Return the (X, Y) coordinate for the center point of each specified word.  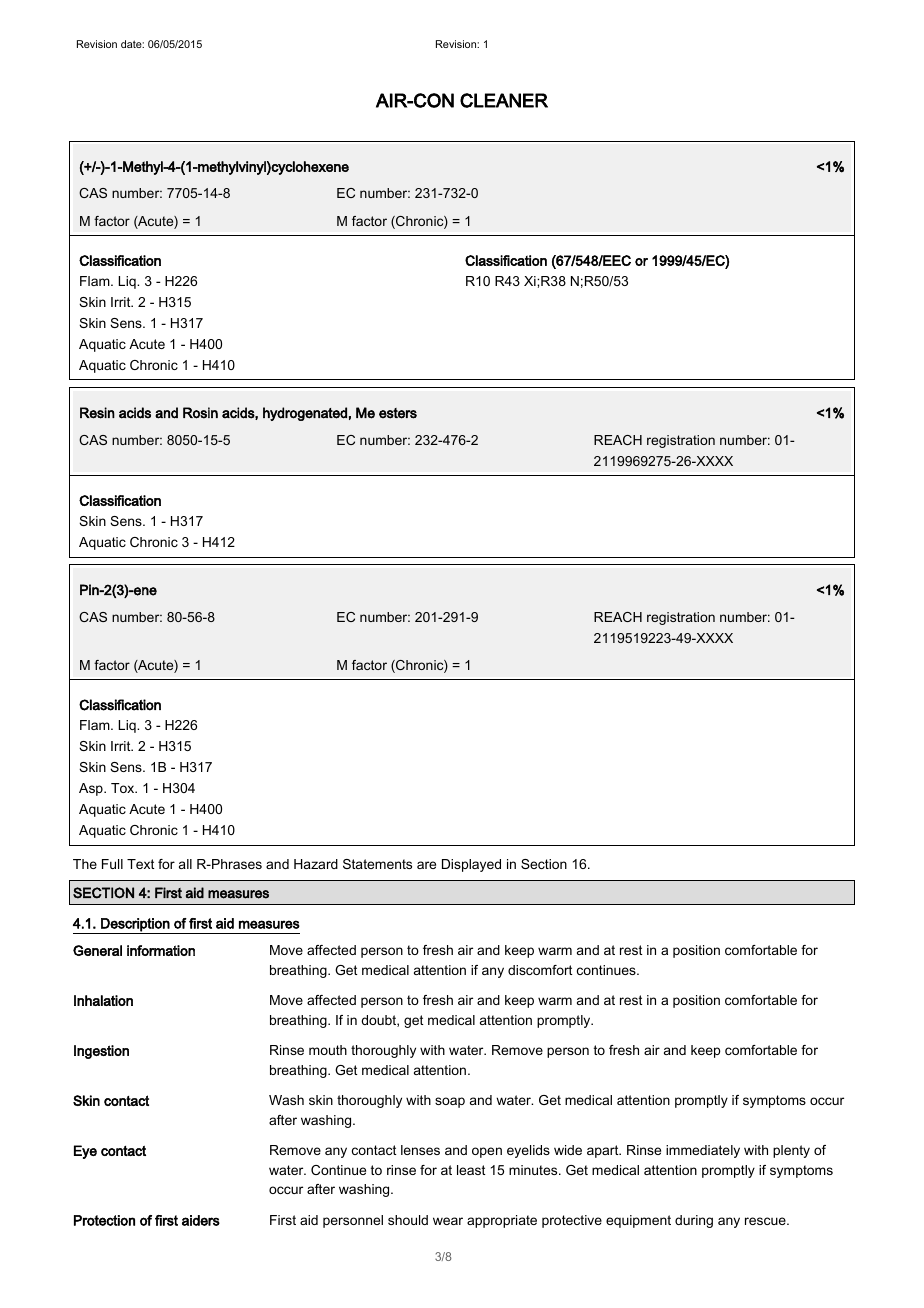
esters (398, 413)
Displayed (471, 865)
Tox (124, 788)
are (426, 865)
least (471, 1170)
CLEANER (504, 100)
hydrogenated (305, 414)
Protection (104, 1220)
